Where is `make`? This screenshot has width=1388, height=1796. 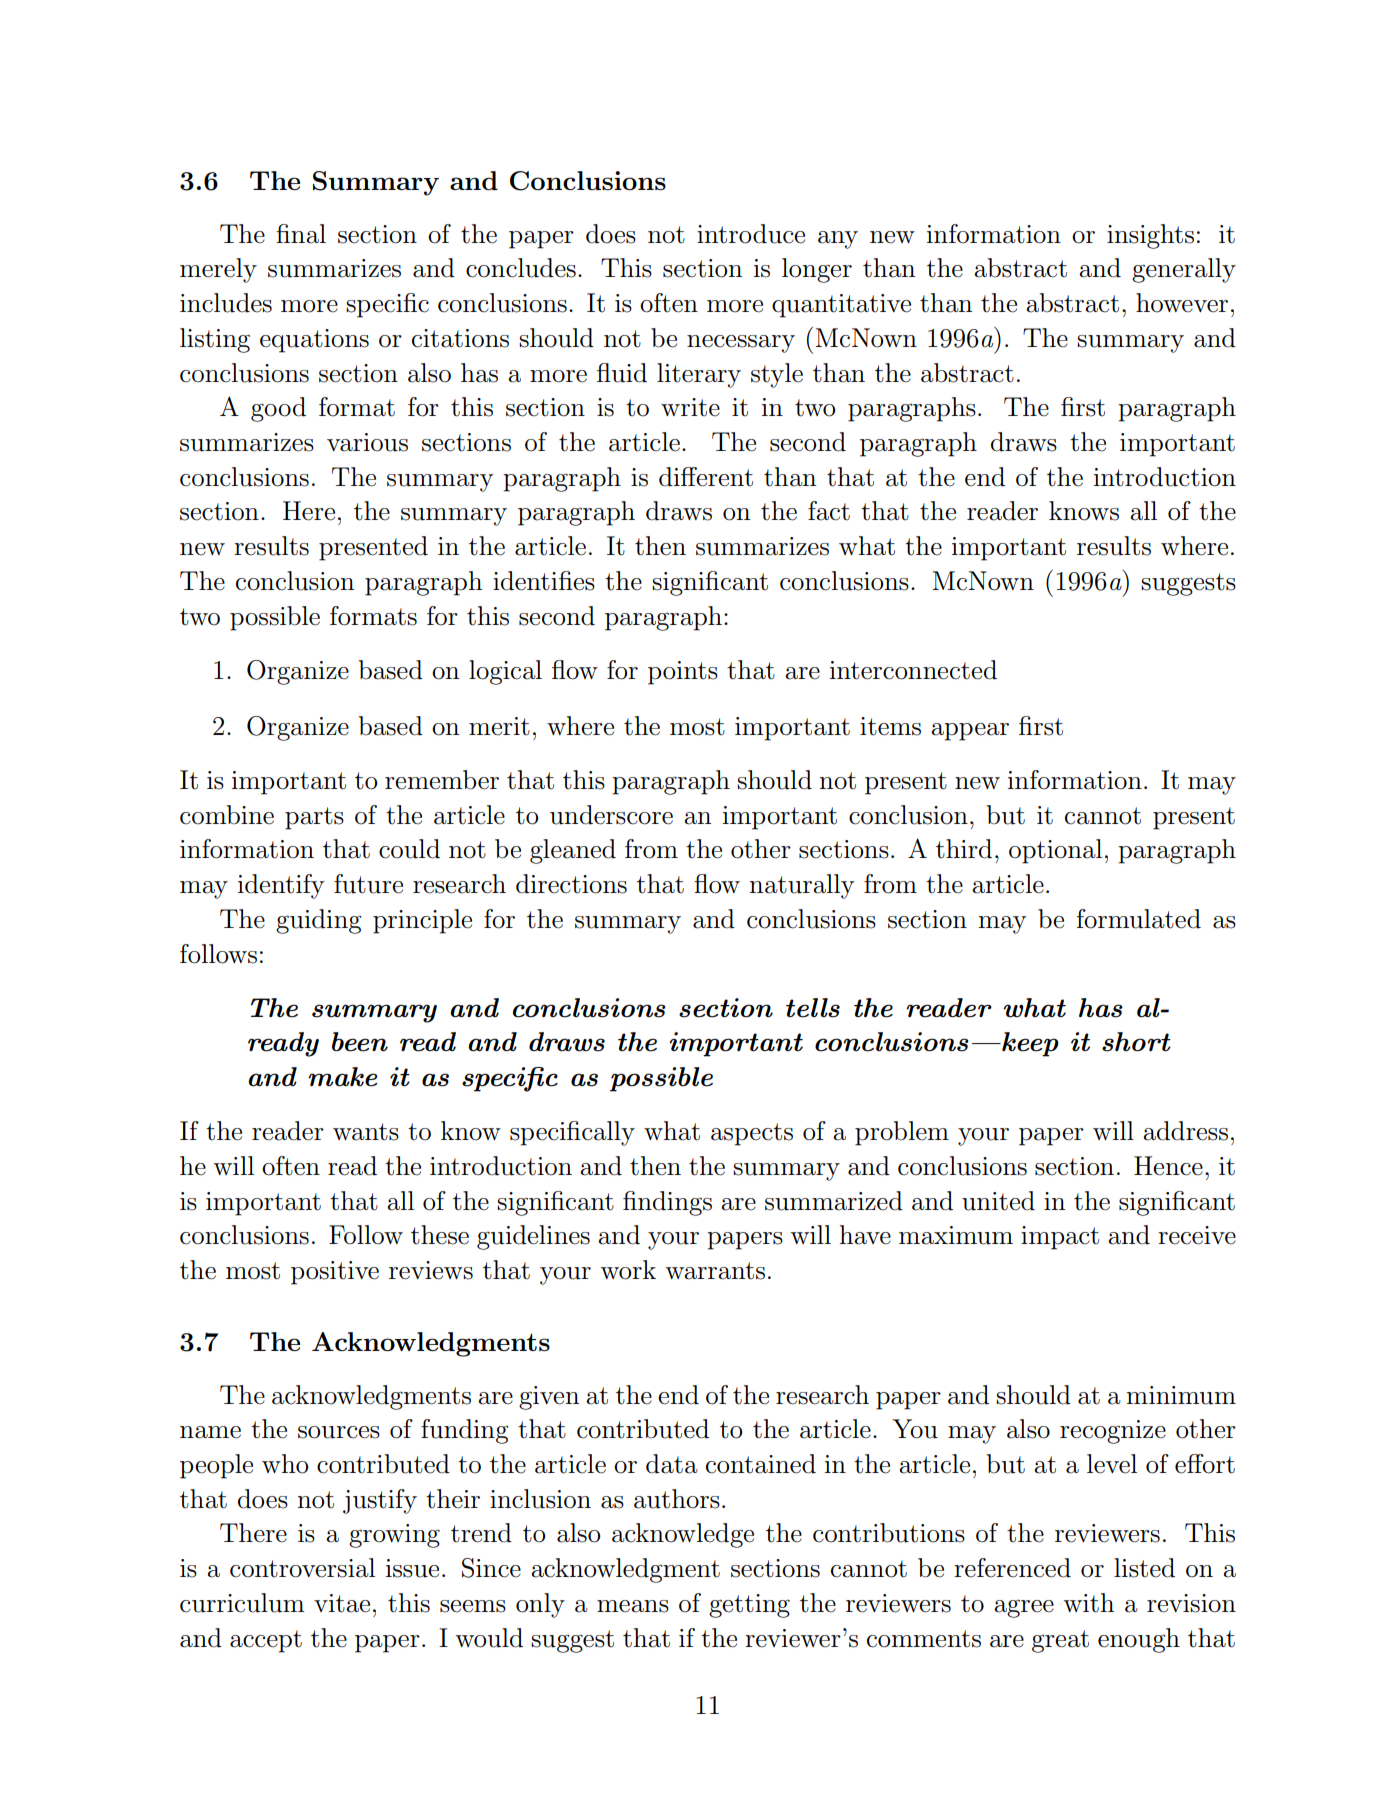 make is located at coordinates (342, 1077).
